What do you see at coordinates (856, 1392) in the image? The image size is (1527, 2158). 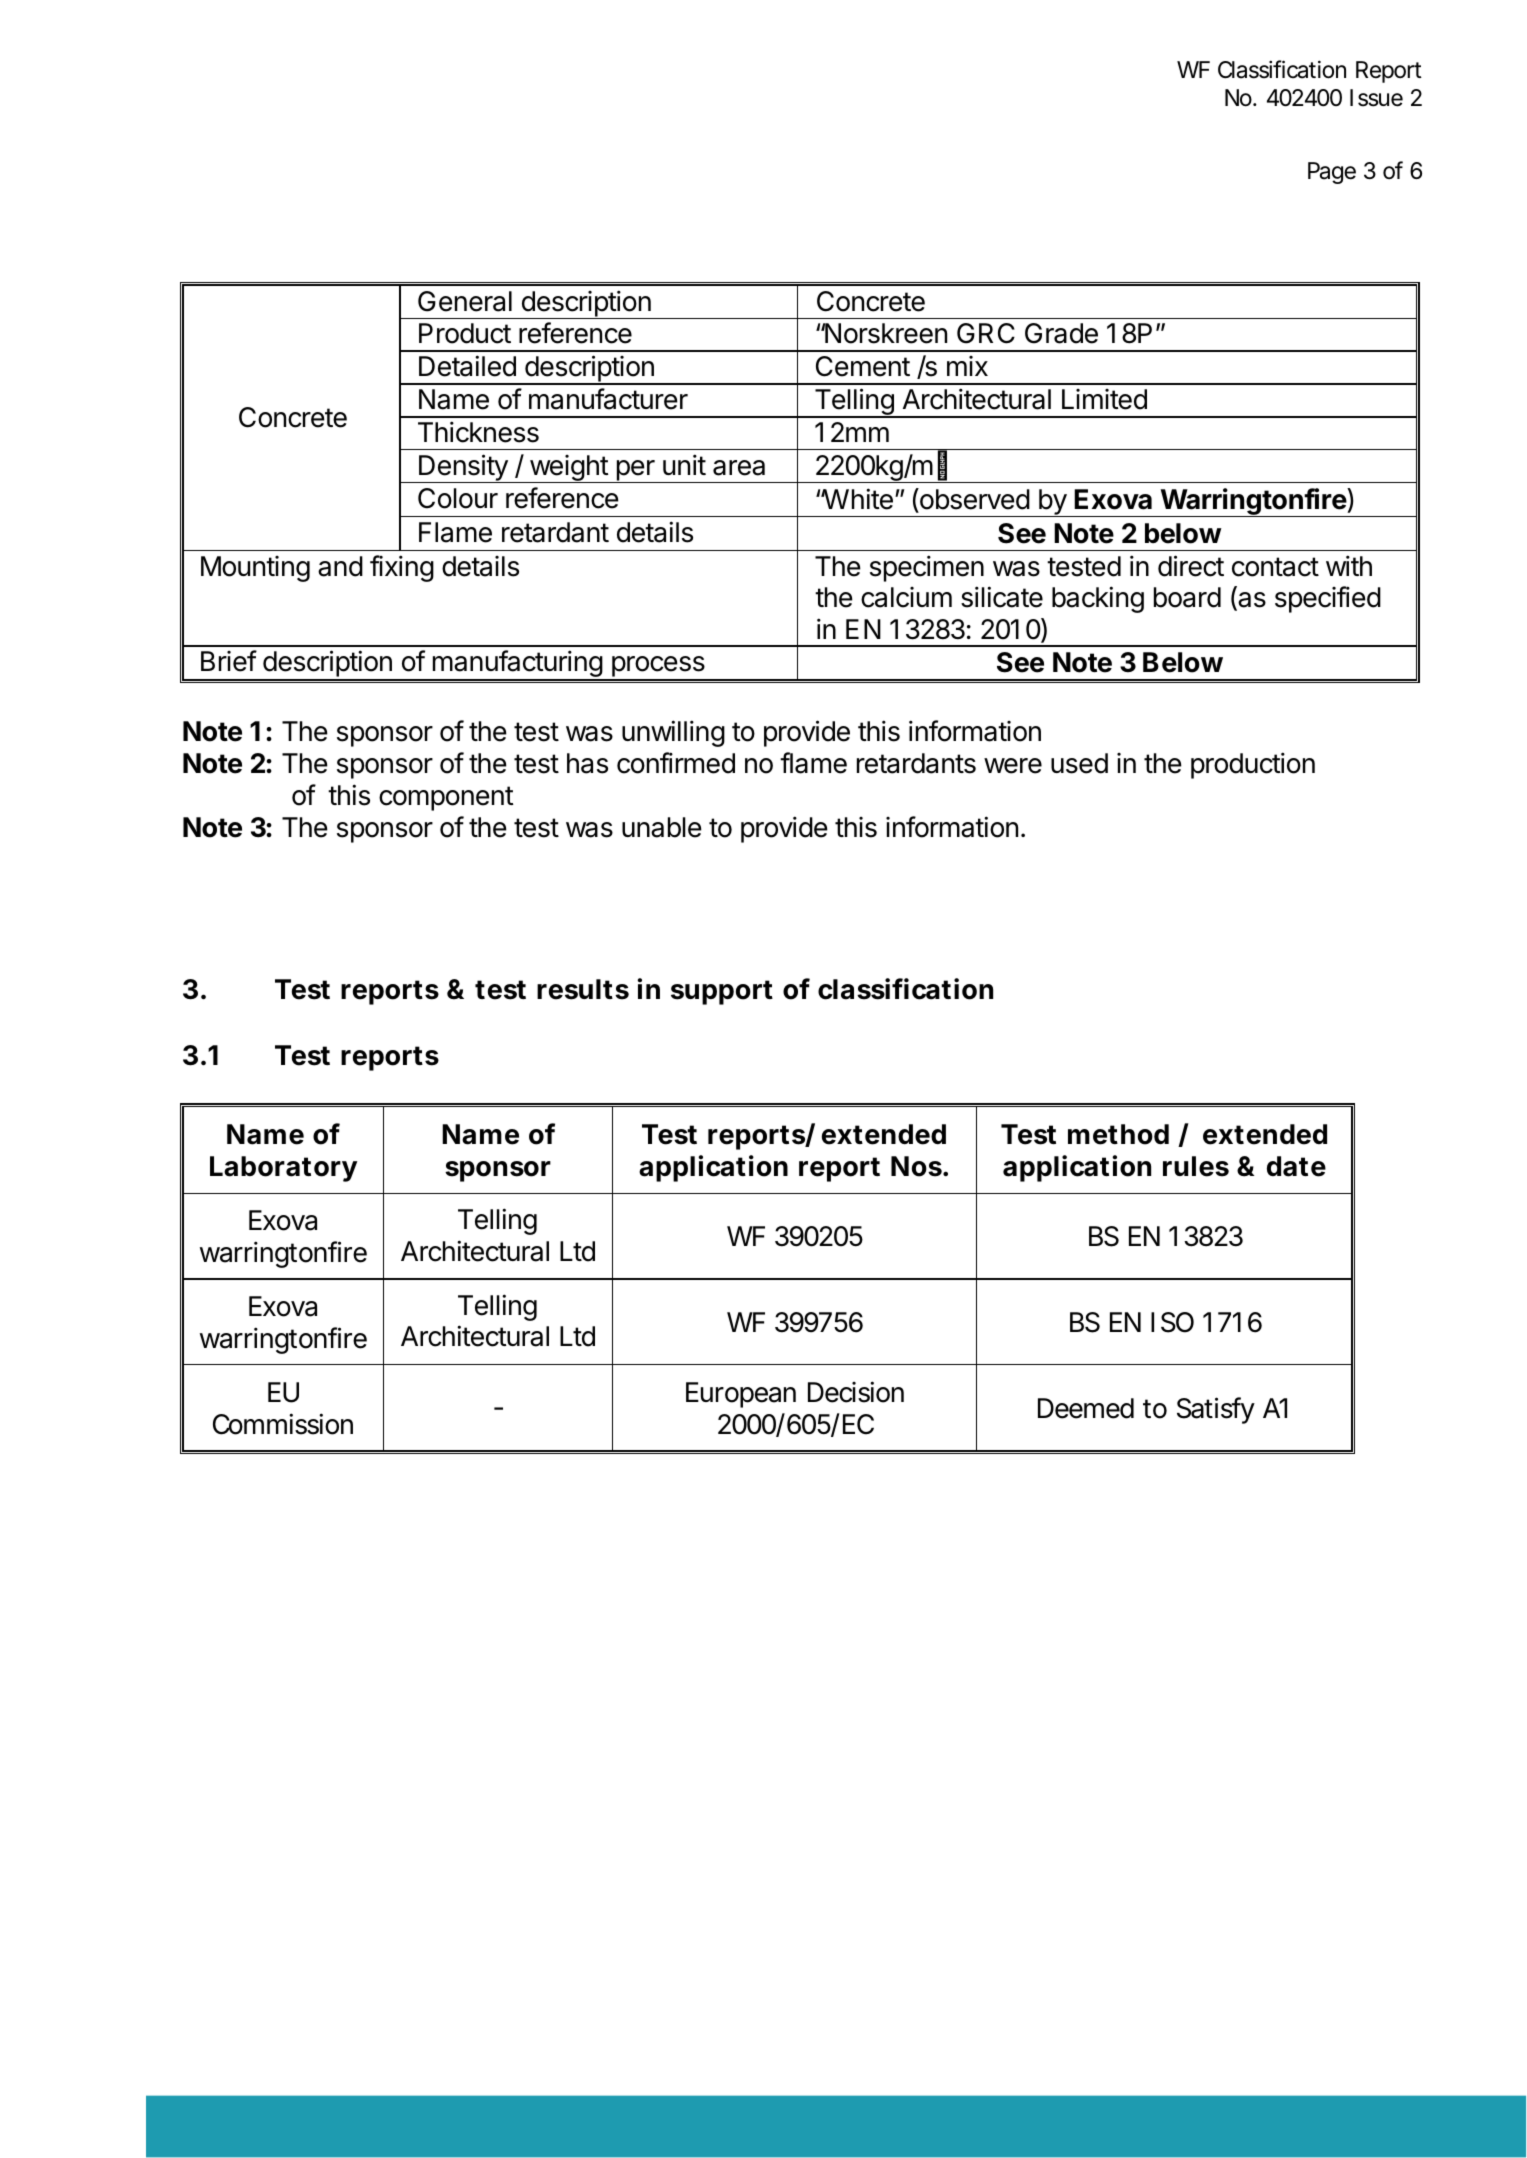 I see `Decision` at bounding box center [856, 1392].
